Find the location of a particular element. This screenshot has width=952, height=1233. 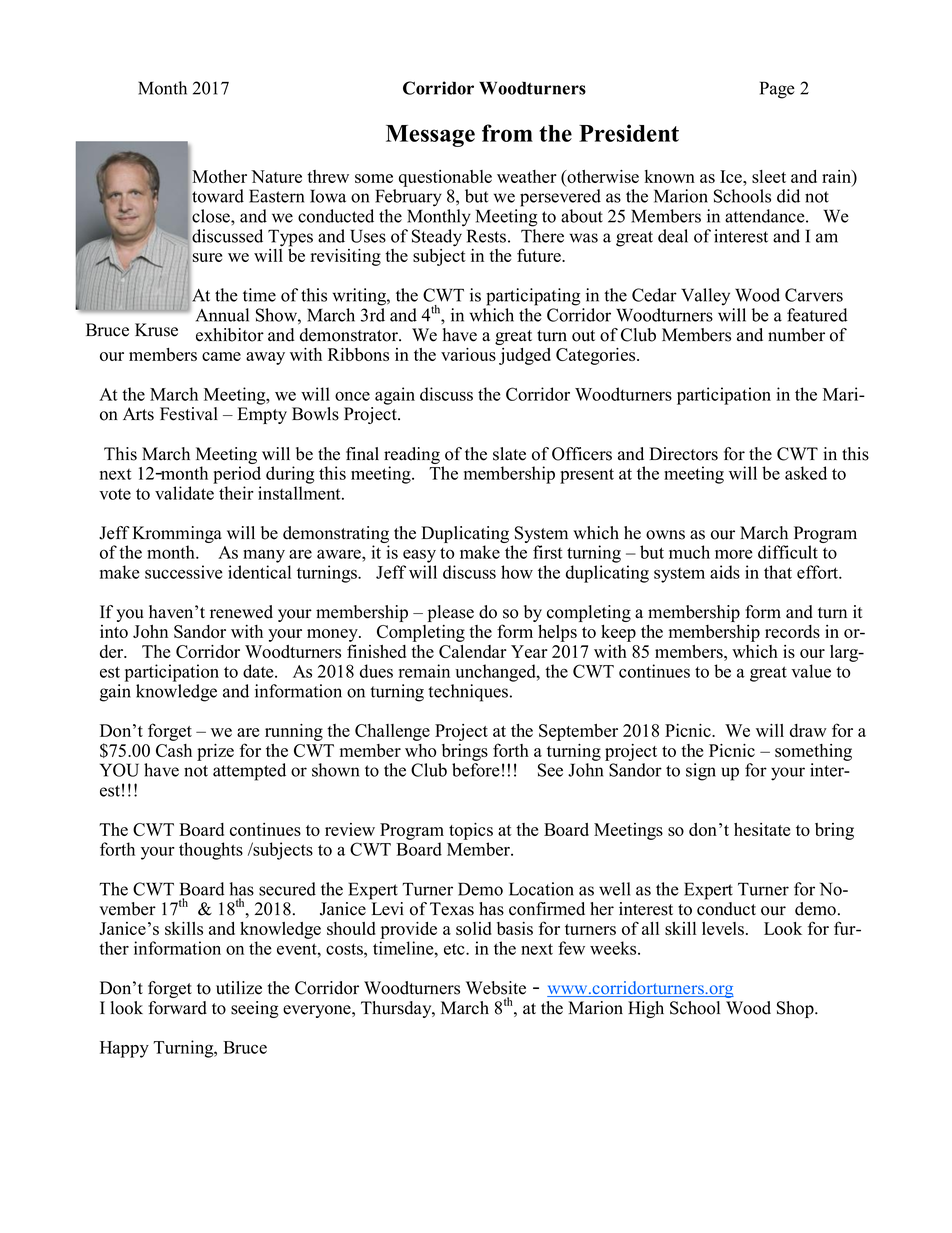

successive is located at coordinates (184, 572).
